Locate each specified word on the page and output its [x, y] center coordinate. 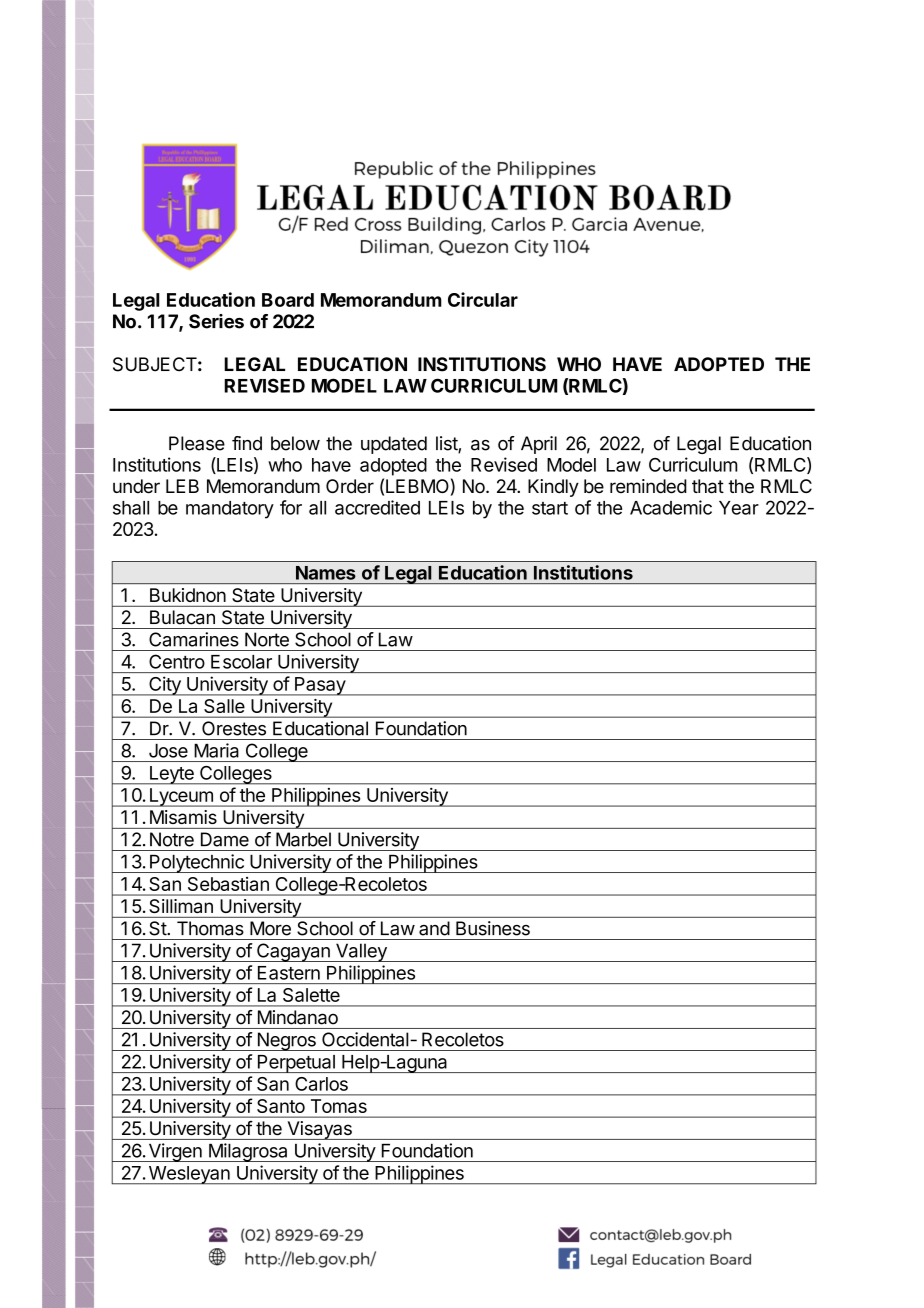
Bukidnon [188, 595]
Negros [286, 1041]
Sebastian [228, 884]
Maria [216, 750]
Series [216, 321]
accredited [377, 507]
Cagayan [293, 952]
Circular [483, 299]
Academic [671, 507]
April [539, 445]
